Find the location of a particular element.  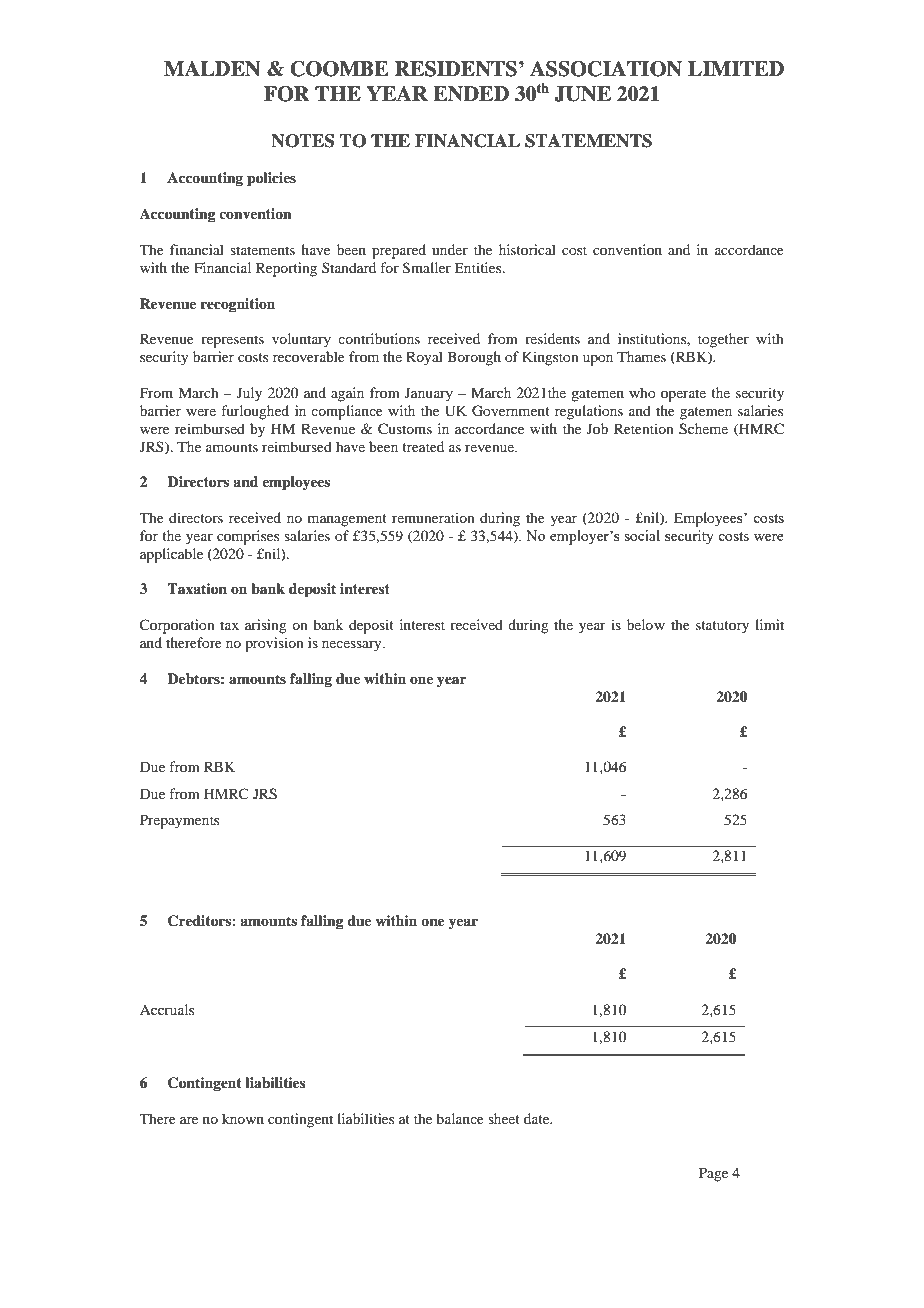

ENDED is located at coordinates (471, 94).
